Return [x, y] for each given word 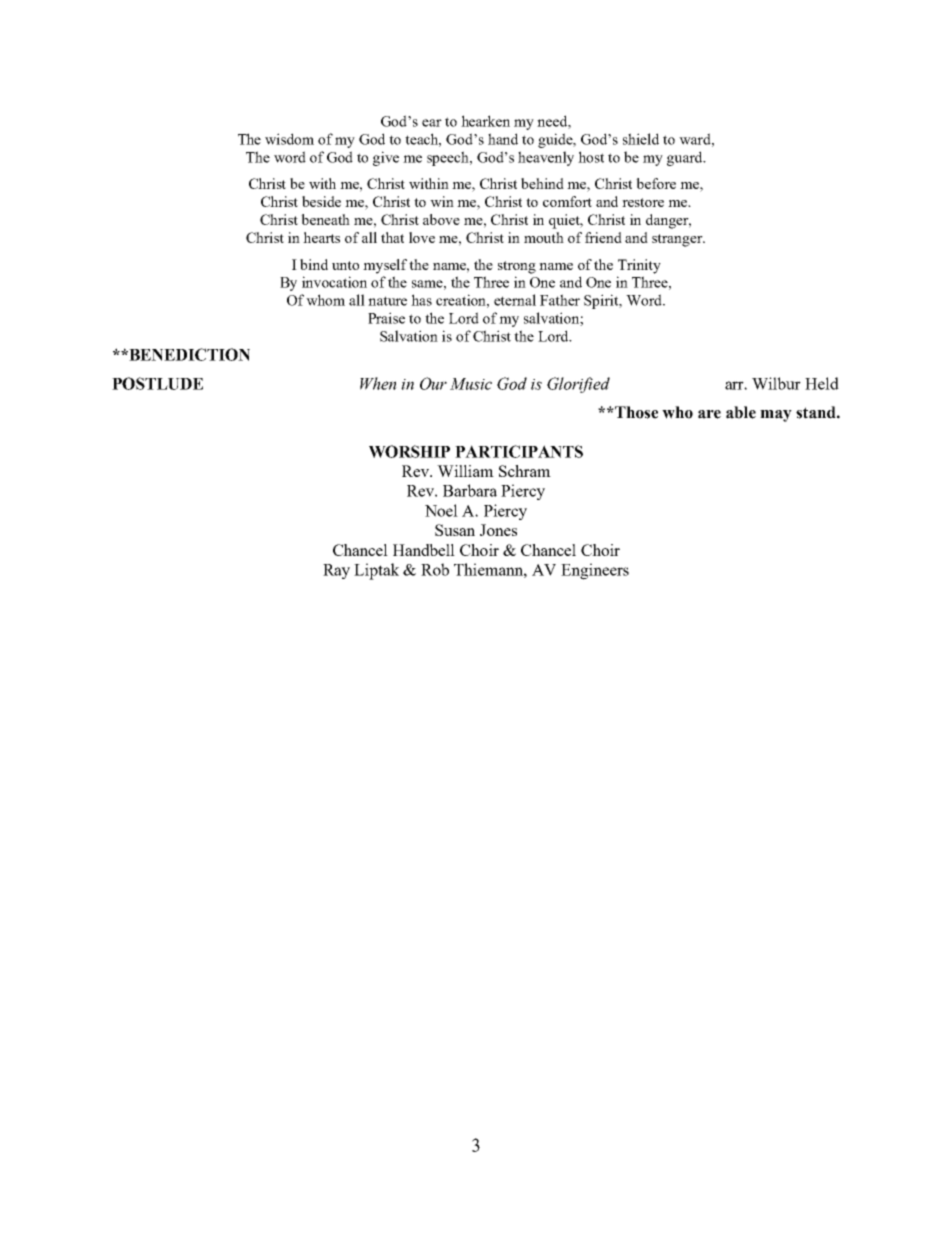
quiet [566, 221]
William [465, 471]
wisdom [289, 139]
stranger [678, 240]
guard [686, 158]
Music [471, 384]
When [378, 383]
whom [325, 300]
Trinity [639, 266]
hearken [485, 121]
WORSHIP [409, 451]
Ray [336, 571]
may [776, 416]
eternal [515, 300]
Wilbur [776, 383]
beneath [325, 219]
